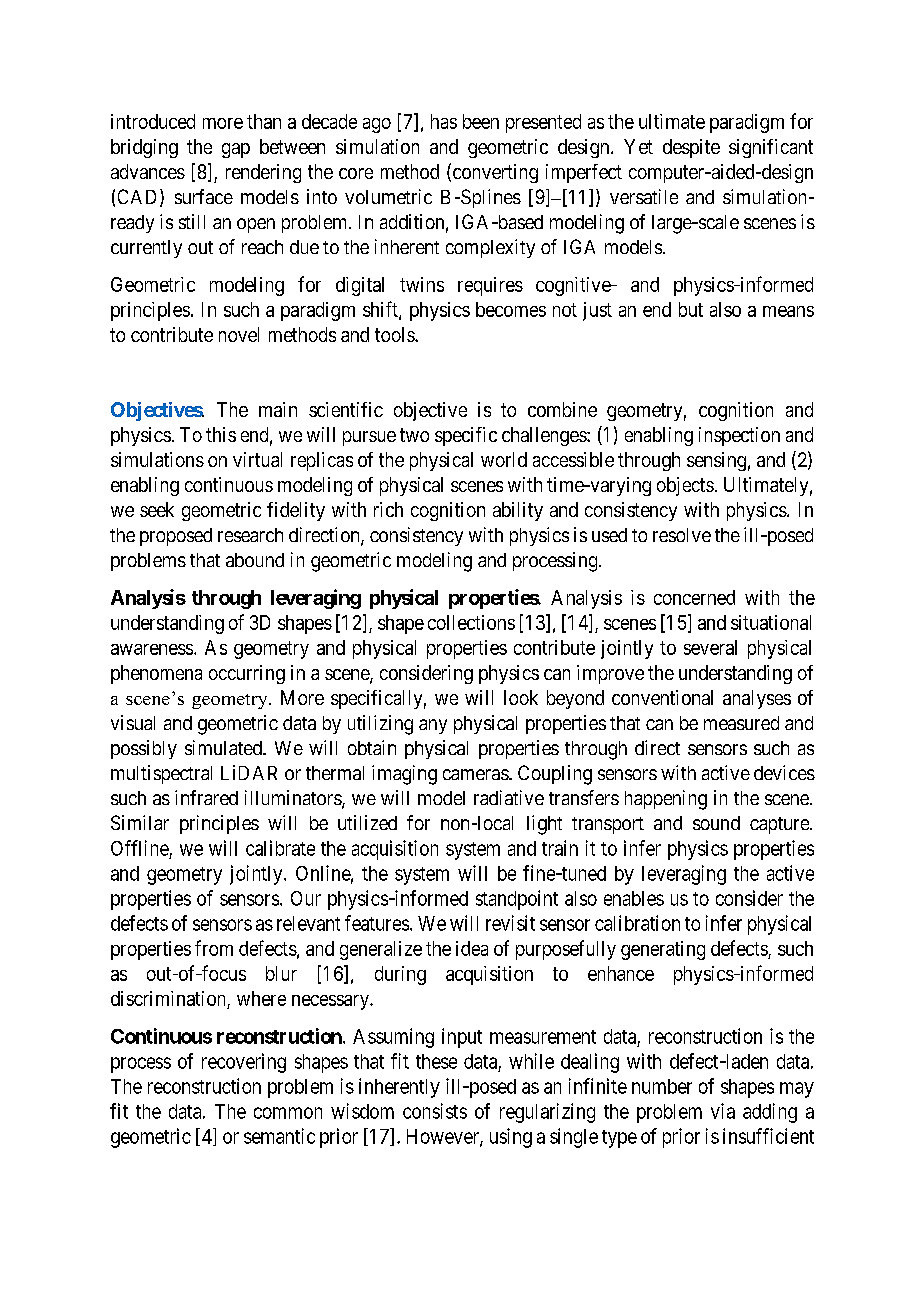 Image resolution: width=924 pixels, height=1308 pixels. Describe the element at coordinates (414, 435) in the image. I see `two` at that location.
